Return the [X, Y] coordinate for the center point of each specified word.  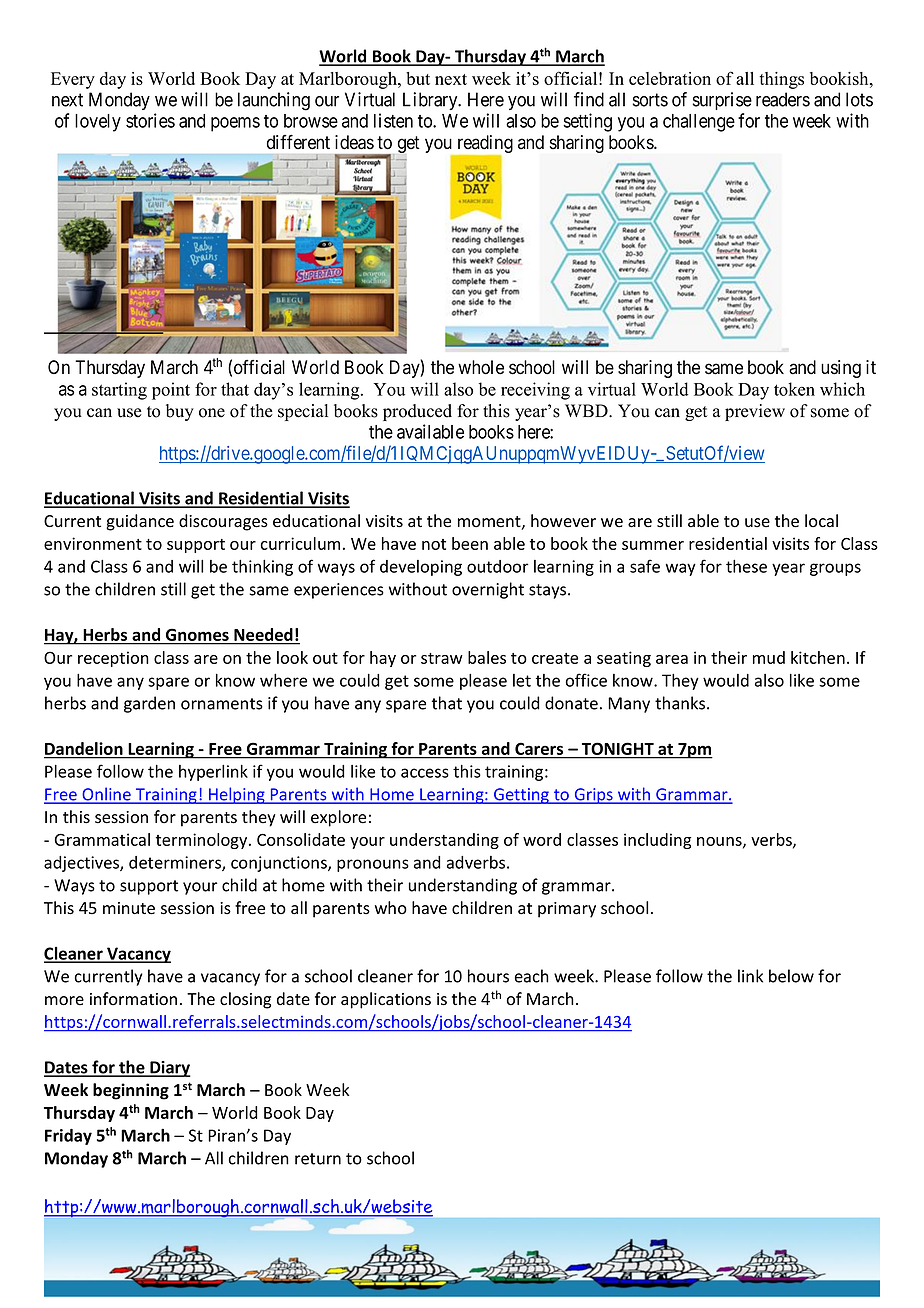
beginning [131, 1091]
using [841, 369]
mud [769, 657]
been [470, 543]
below [791, 976]
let [522, 680]
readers [783, 99]
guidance [140, 522]
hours [488, 976]
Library [431, 101]
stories [150, 120]
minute [129, 908]
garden [149, 704]
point [171, 391]
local [821, 521]
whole [481, 367]
